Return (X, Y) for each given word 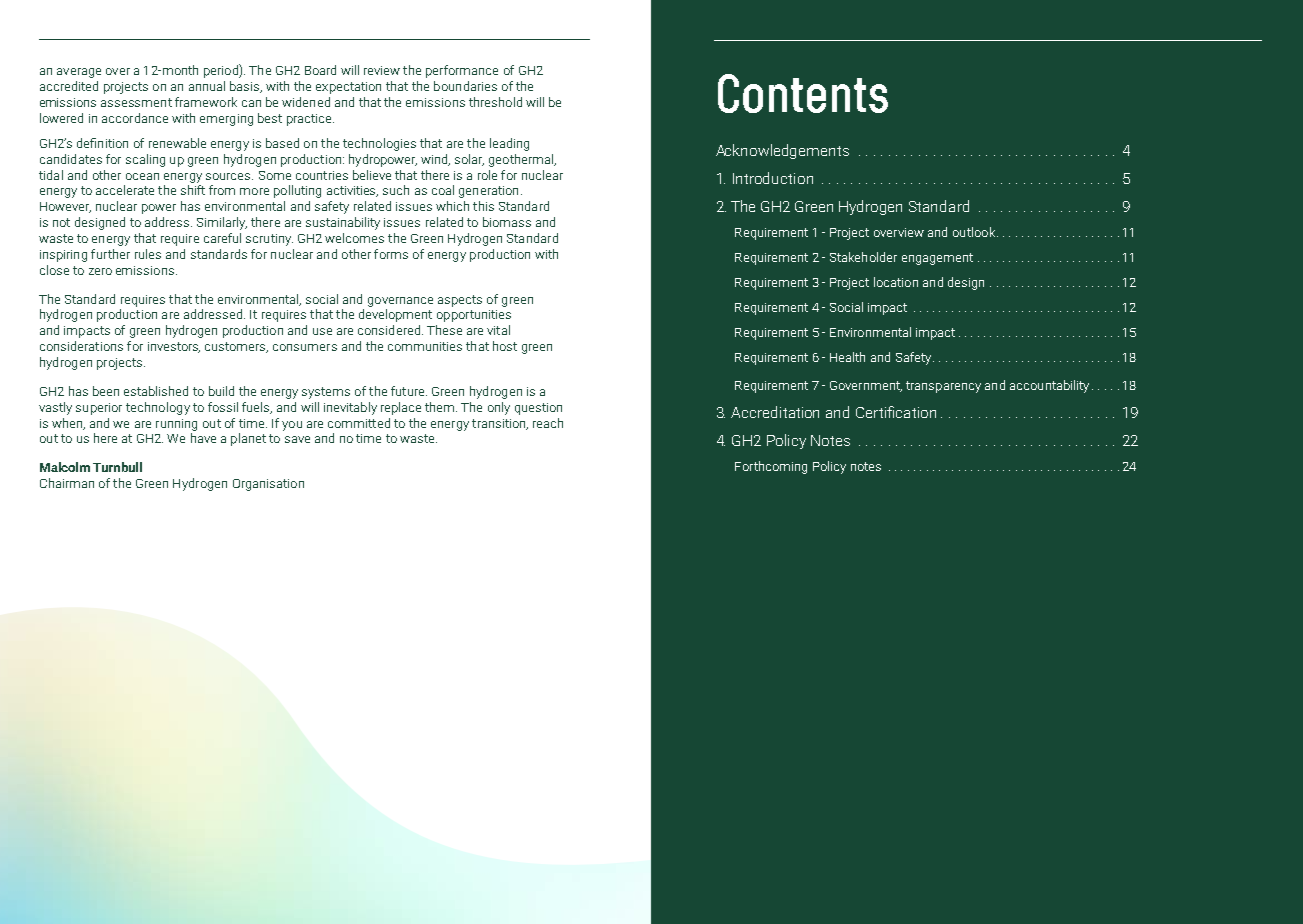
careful (222, 238)
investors (174, 347)
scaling (145, 160)
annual (207, 86)
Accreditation (775, 412)
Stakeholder (863, 257)
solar (469, 160)
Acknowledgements (782, 151)
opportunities (474, 316)
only (499, 408)
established (156, 391)
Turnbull (117, 467)
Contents (803, 93)
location (896, 282)
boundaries (465, 86)
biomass (507, 222)
